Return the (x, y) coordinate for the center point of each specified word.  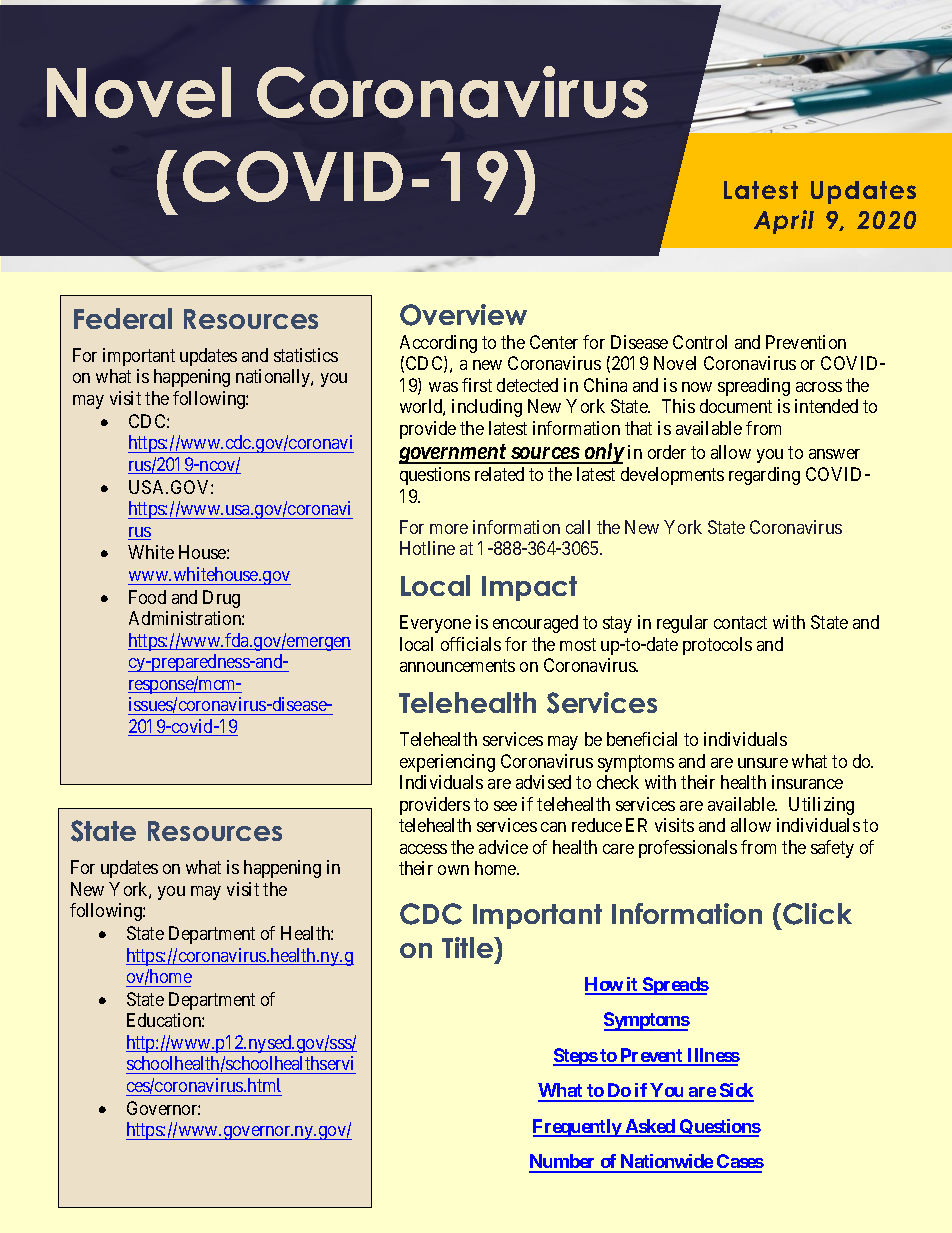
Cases (739, 1163)
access (423, 849)
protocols (717, 646)
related (499, 474)
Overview (463, 315)
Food (147, 597)
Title (468, 947)
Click (817, 914)
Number (563, 1163)
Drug (221, 599)
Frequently (578, 1128)
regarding (764, 476)
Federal (123, 318)
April (784, 222)
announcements (457, 665)
